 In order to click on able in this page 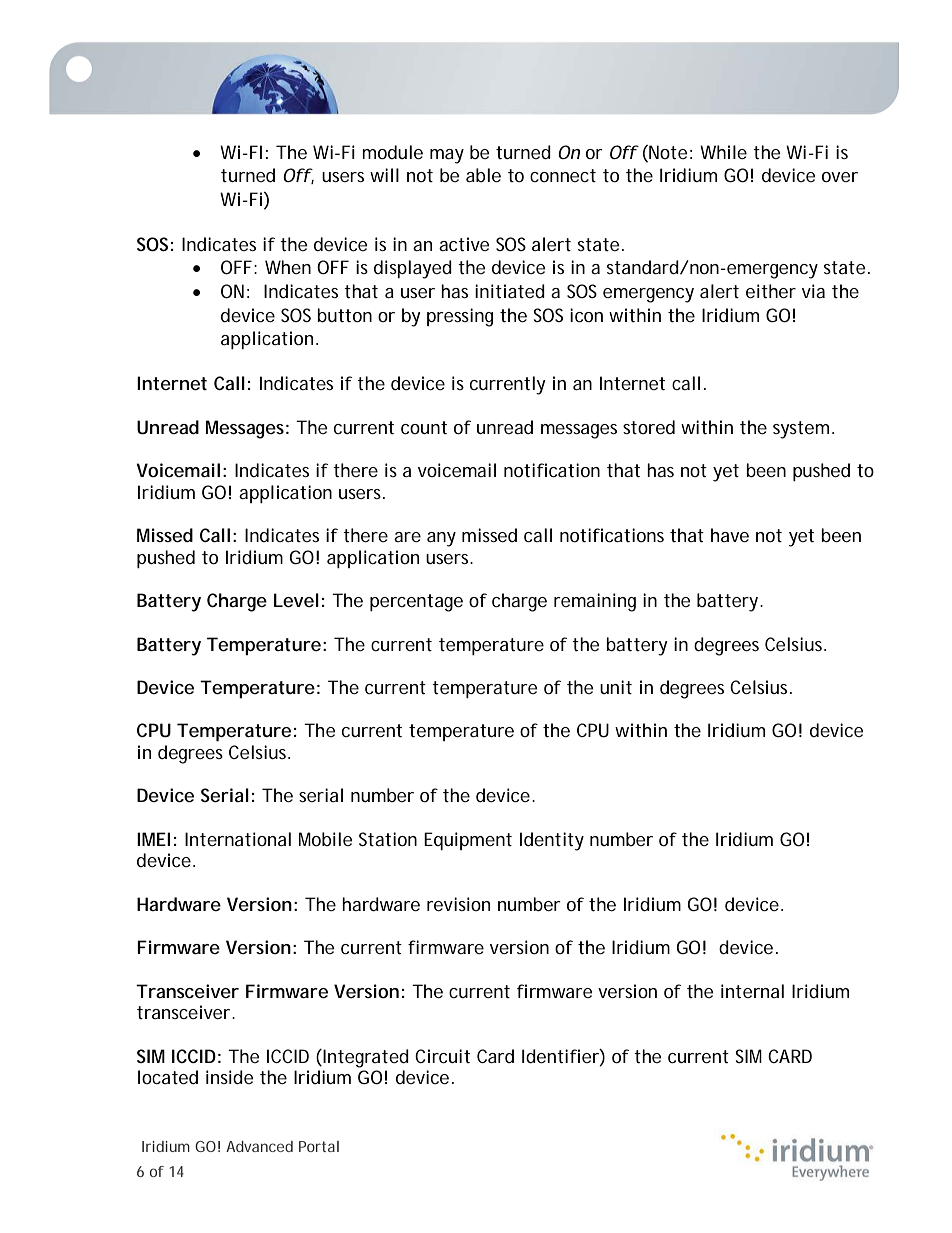, I will do `click(483, 175)`.
